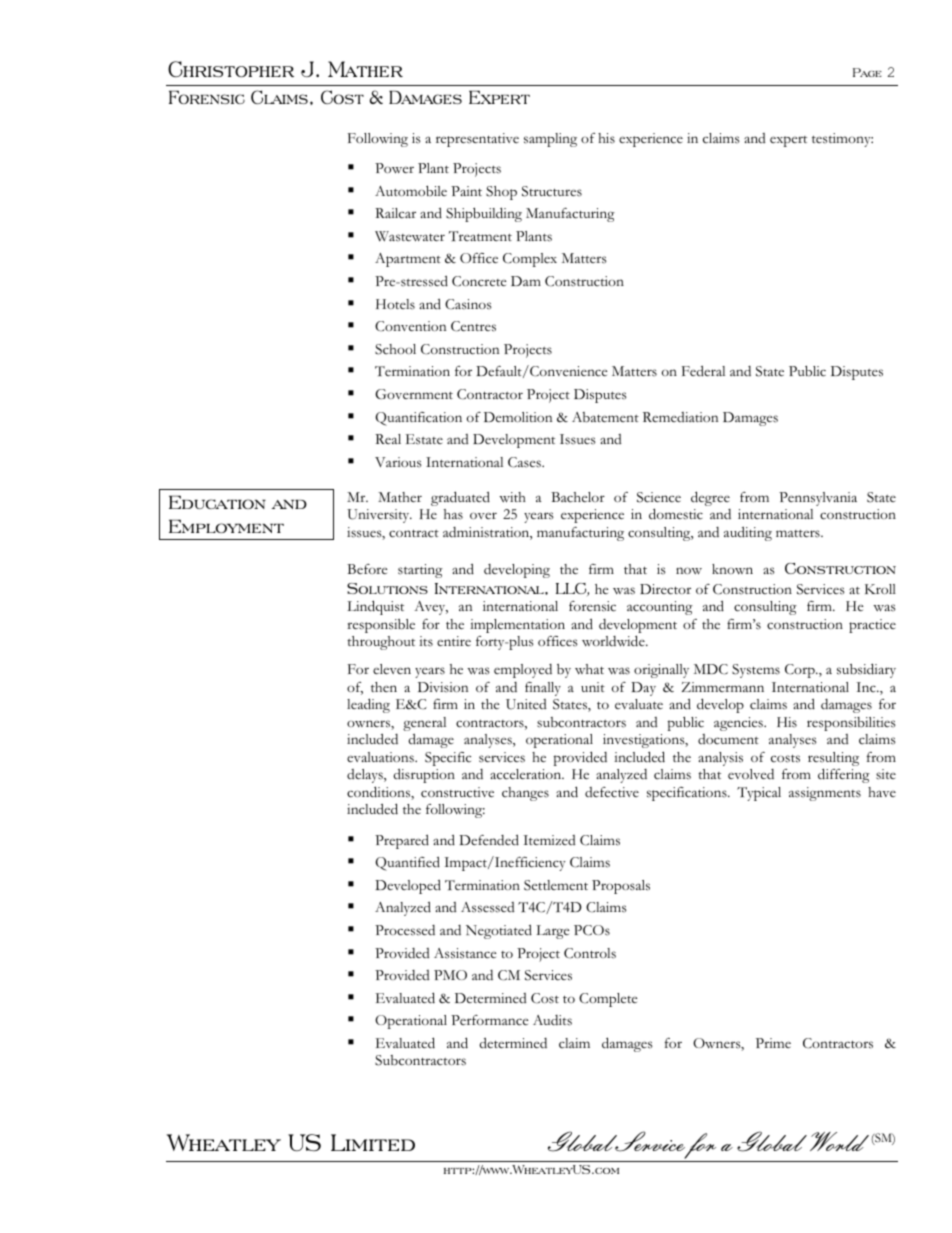  I want to click on assignments, so click(825, 794).
